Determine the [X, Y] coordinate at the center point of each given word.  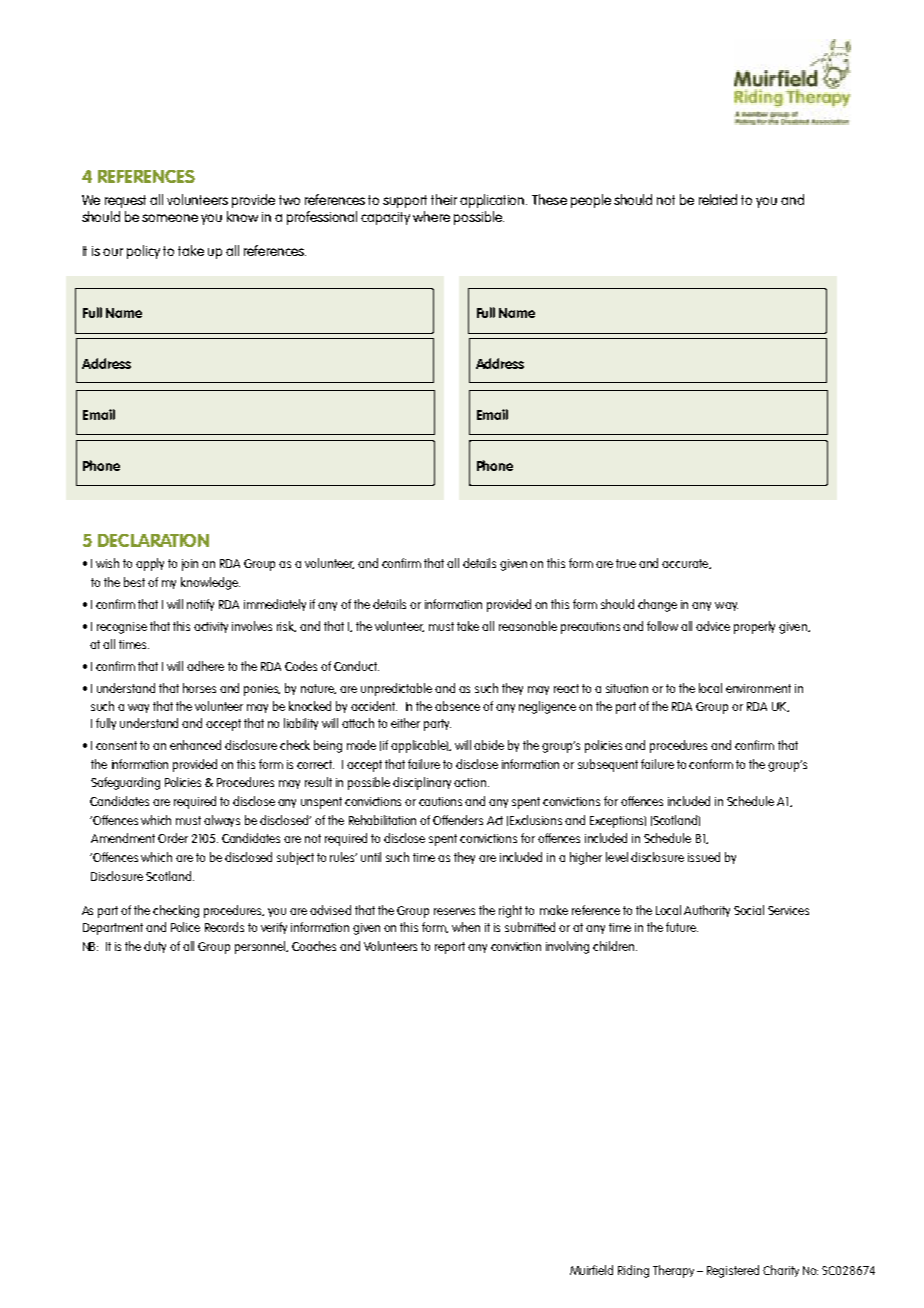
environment [758, 688]
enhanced [195, 745]
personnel [261, 947]
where [431, 216]
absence [457, 706]
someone [170, 218]
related [718, 199]
